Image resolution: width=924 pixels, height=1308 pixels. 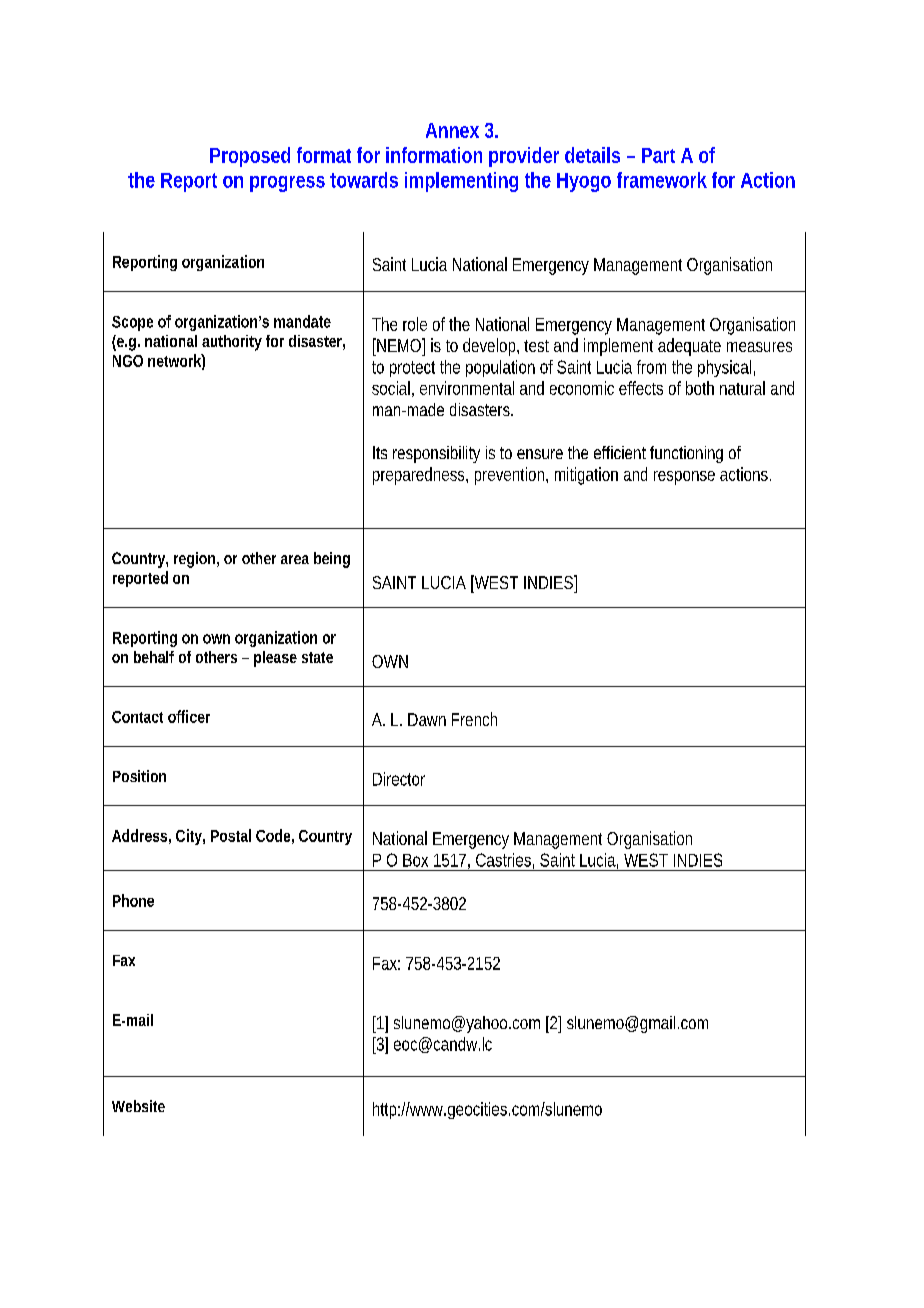 I want to click on Position, so click(x=139, y=776).
